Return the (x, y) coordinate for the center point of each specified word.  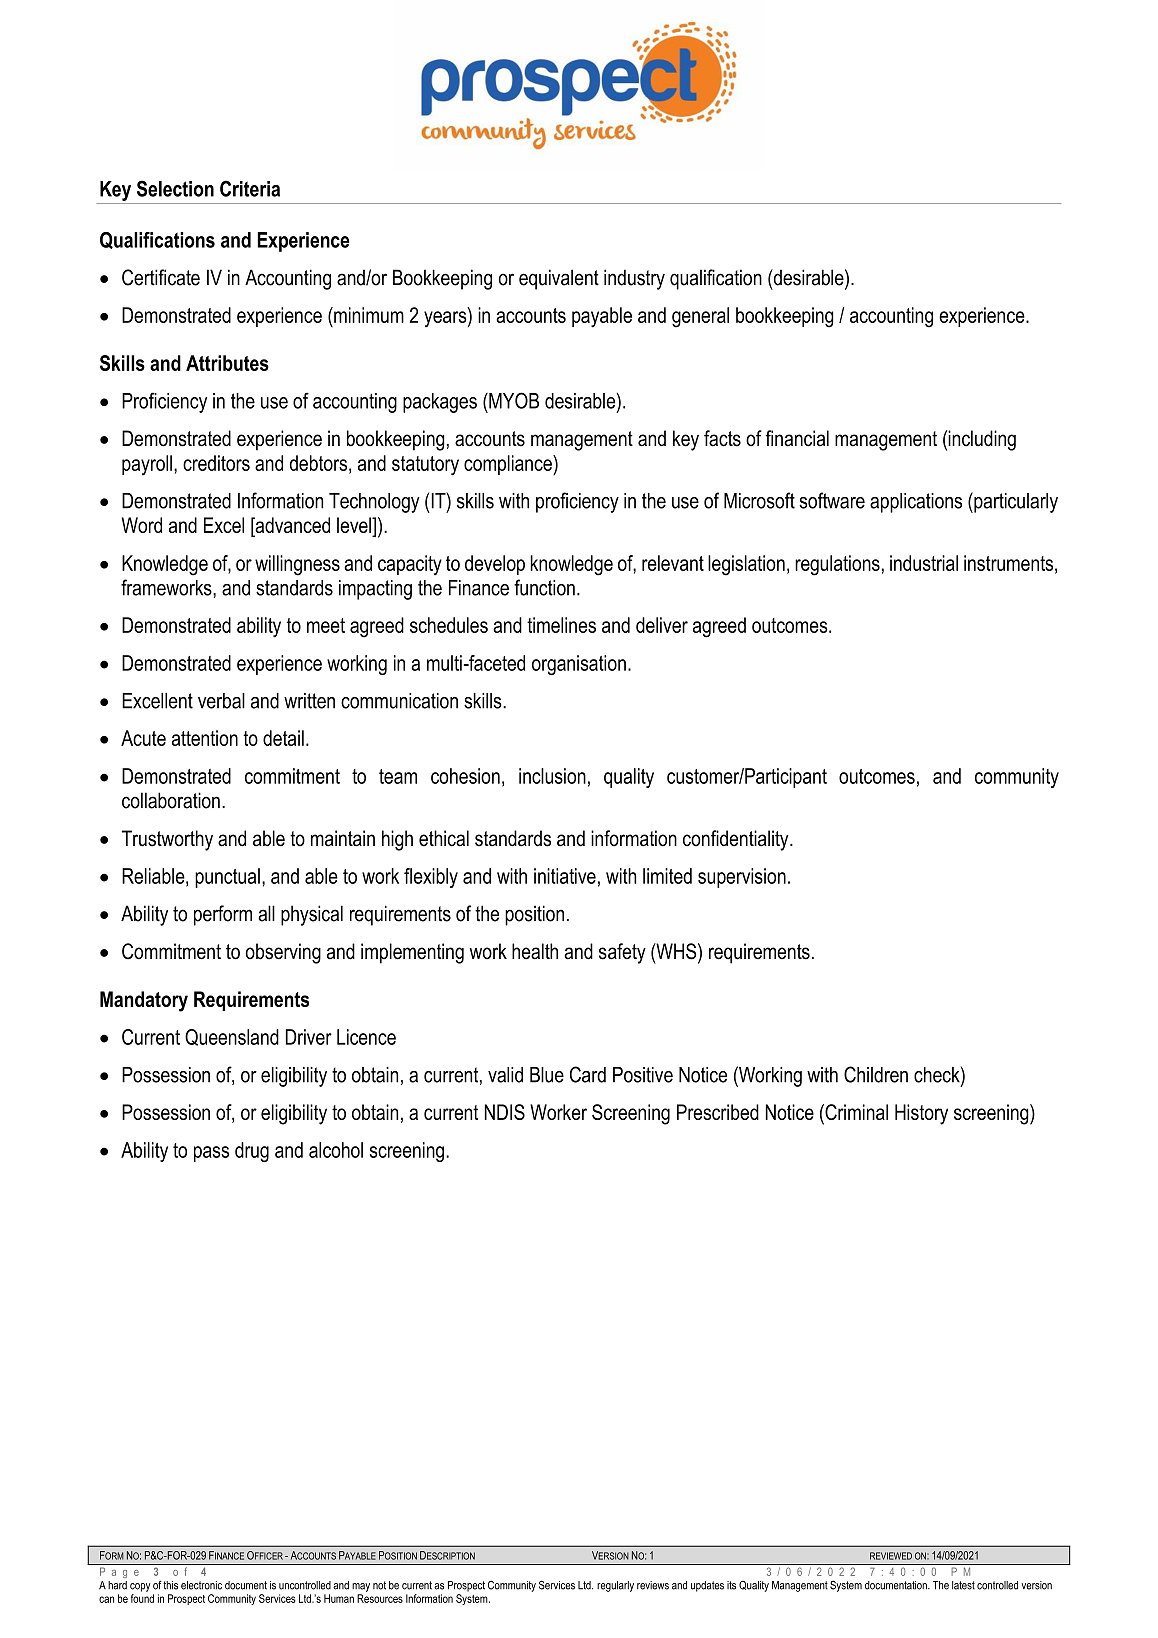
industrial (924, 563)
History (921, 1114)
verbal (221, 701)
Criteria (250, 188)
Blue (547, 1075)
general (700, 317)
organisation (579, 665)
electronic (201, 1585)
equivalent (559, 279)
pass (211, 1154)
